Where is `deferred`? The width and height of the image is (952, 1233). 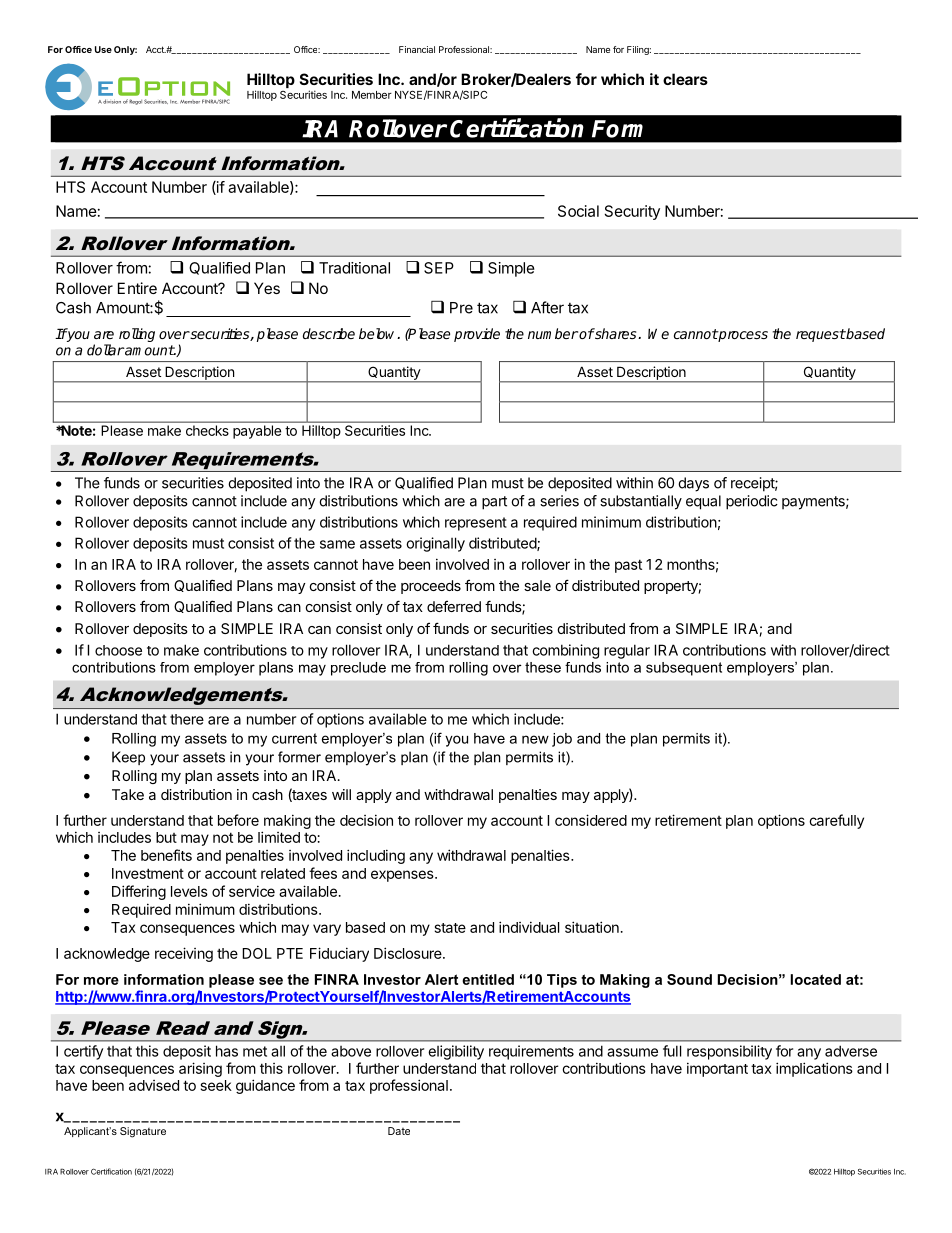
deferred is located at coordinates (454, 606).
